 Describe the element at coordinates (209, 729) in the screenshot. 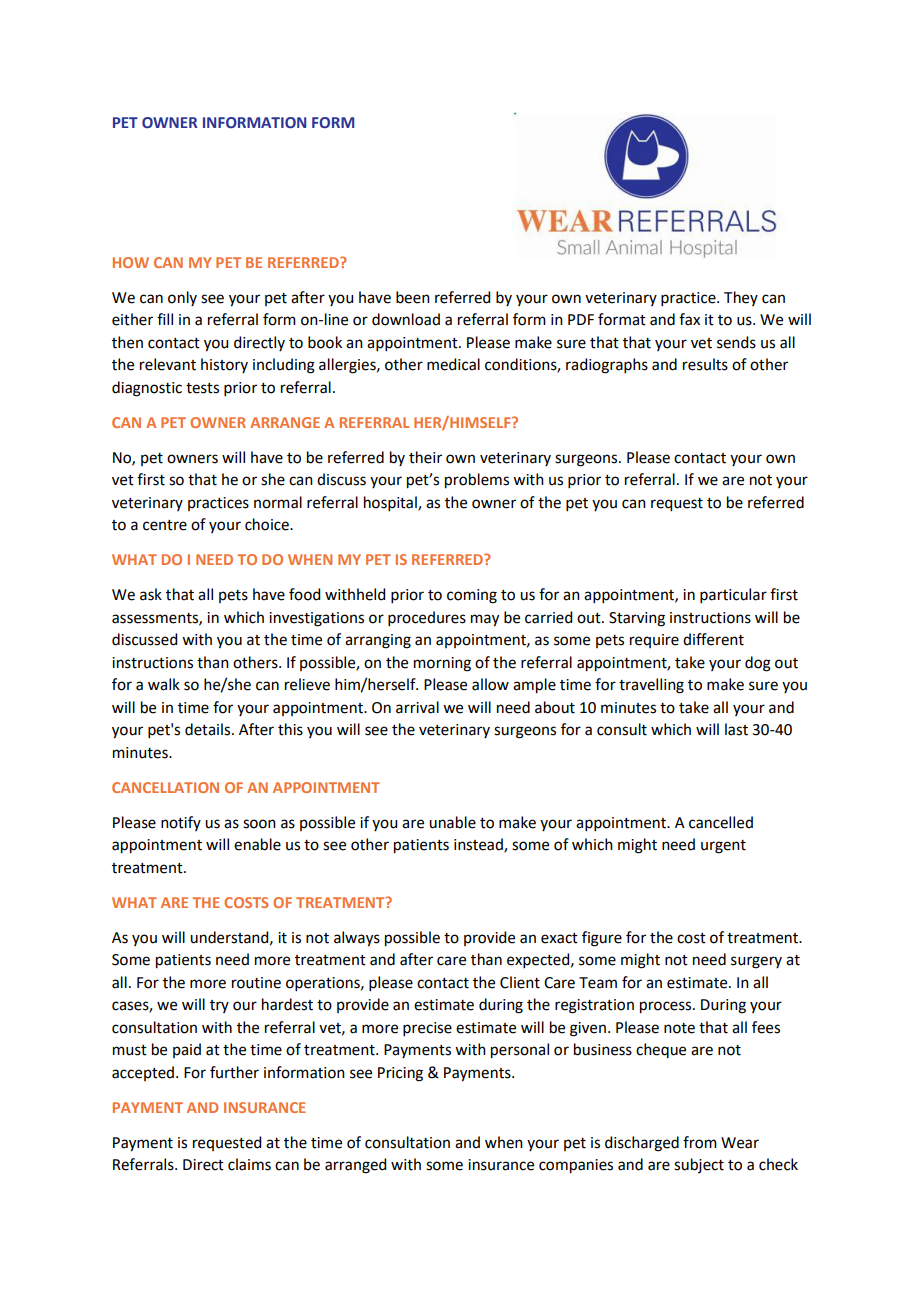

I see `details` at that location.
